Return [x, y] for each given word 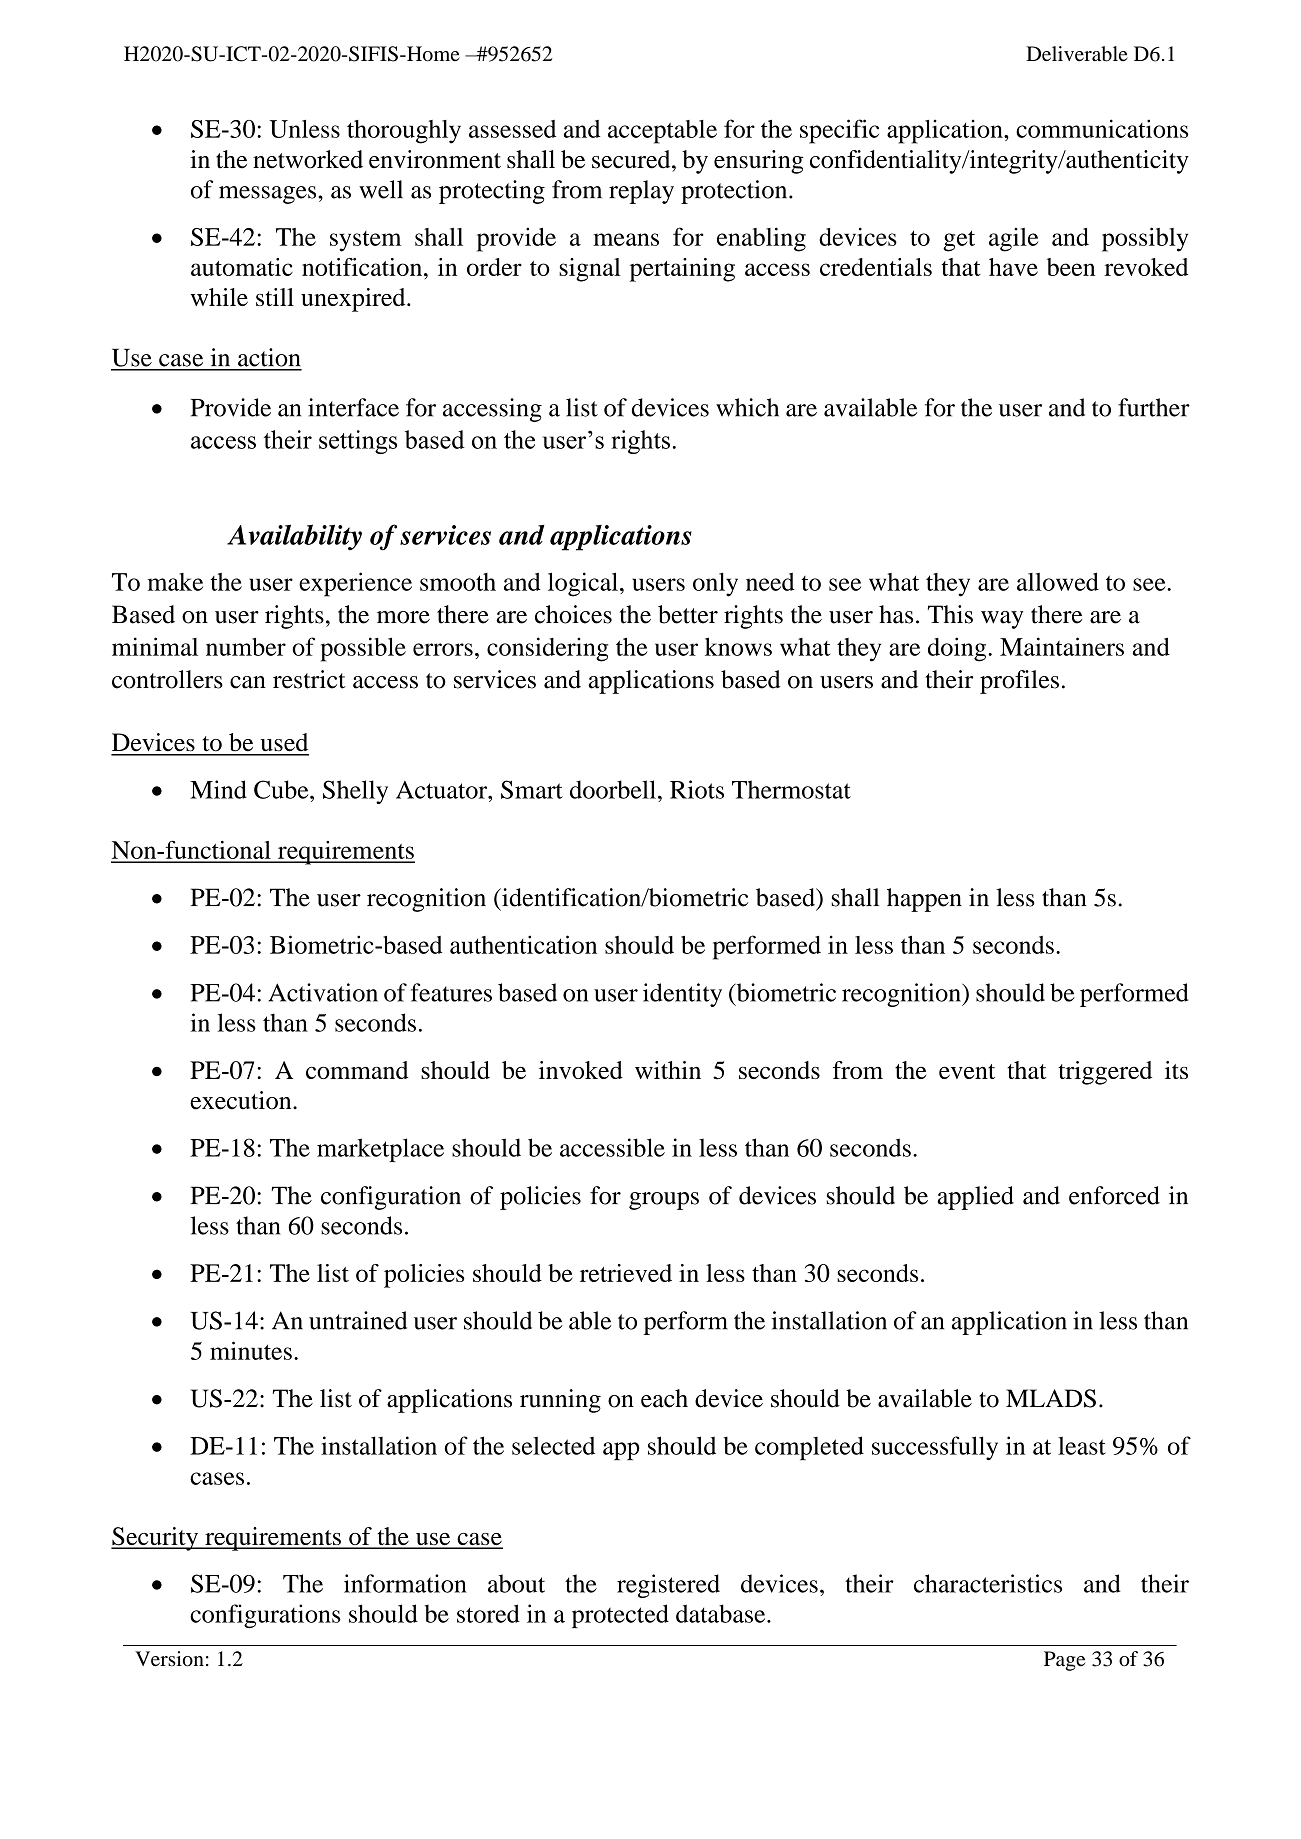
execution [242, 1100]
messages [269, 195]
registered [668, 1586]
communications [1102, 128]
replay [641, 192]
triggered [1105, 1073]
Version [169, 1659]
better [688, 614]
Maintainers [1062, 646]
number [246, 647]
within [668, 1070]
